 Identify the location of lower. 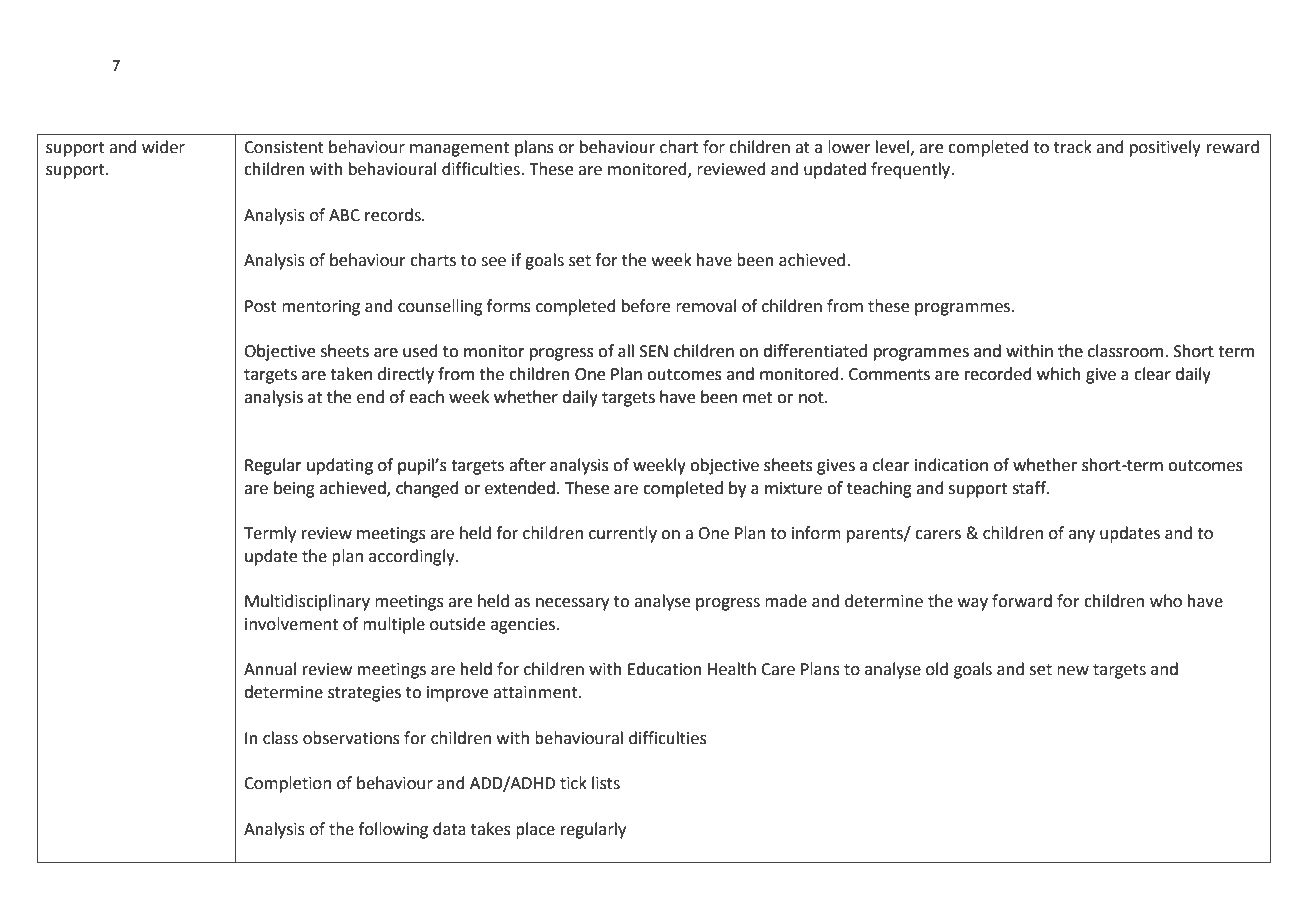
(849, 147).
